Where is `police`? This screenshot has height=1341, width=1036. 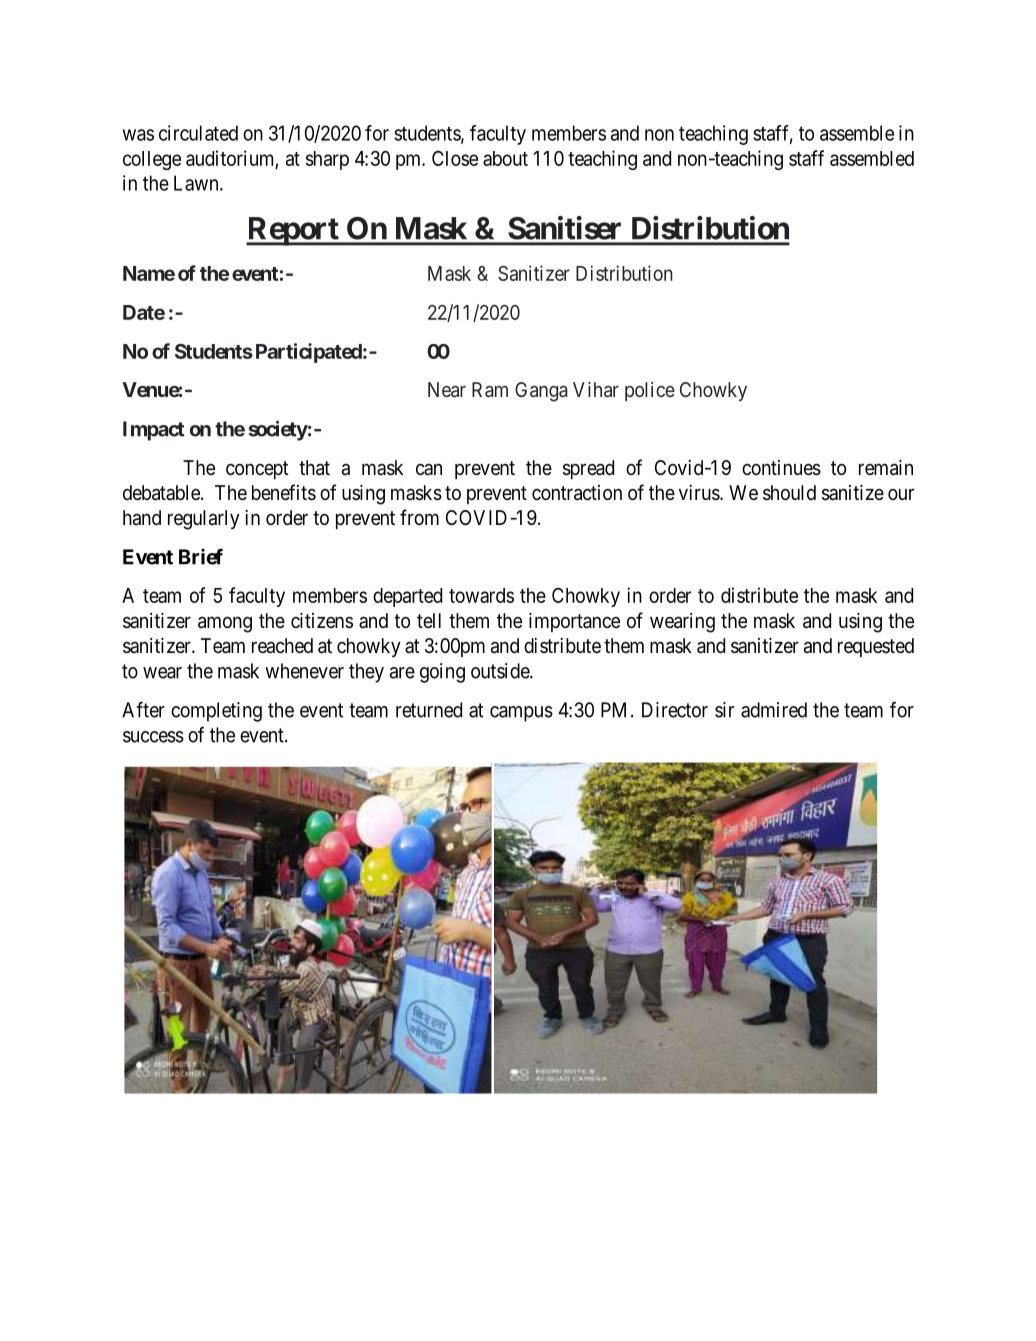
police is located at coordinates (650, 391).
